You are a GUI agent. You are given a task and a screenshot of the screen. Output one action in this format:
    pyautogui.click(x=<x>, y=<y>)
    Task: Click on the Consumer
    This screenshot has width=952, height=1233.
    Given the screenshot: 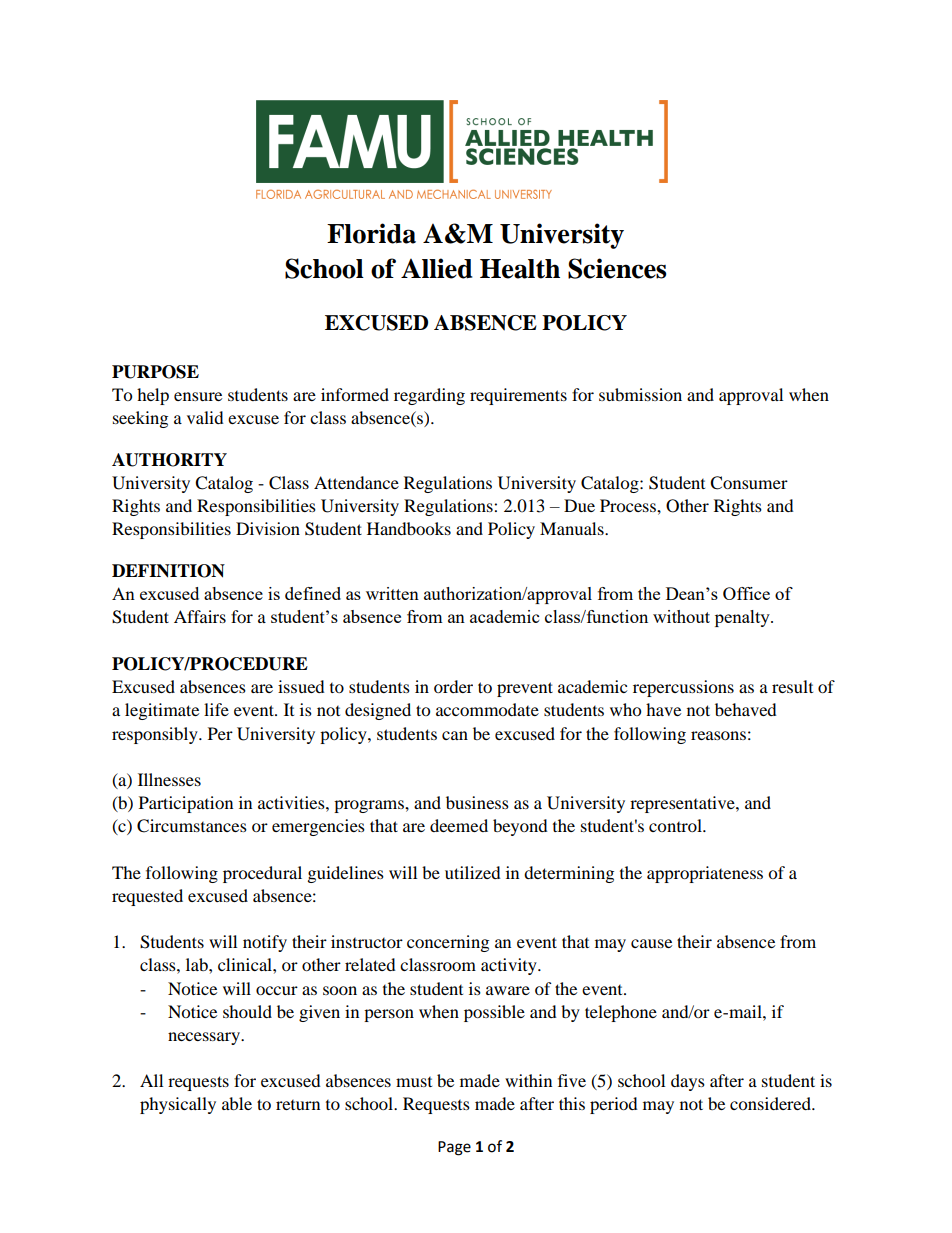 What is the action you would take?
    pyautogui.click(x=749, y=483)
